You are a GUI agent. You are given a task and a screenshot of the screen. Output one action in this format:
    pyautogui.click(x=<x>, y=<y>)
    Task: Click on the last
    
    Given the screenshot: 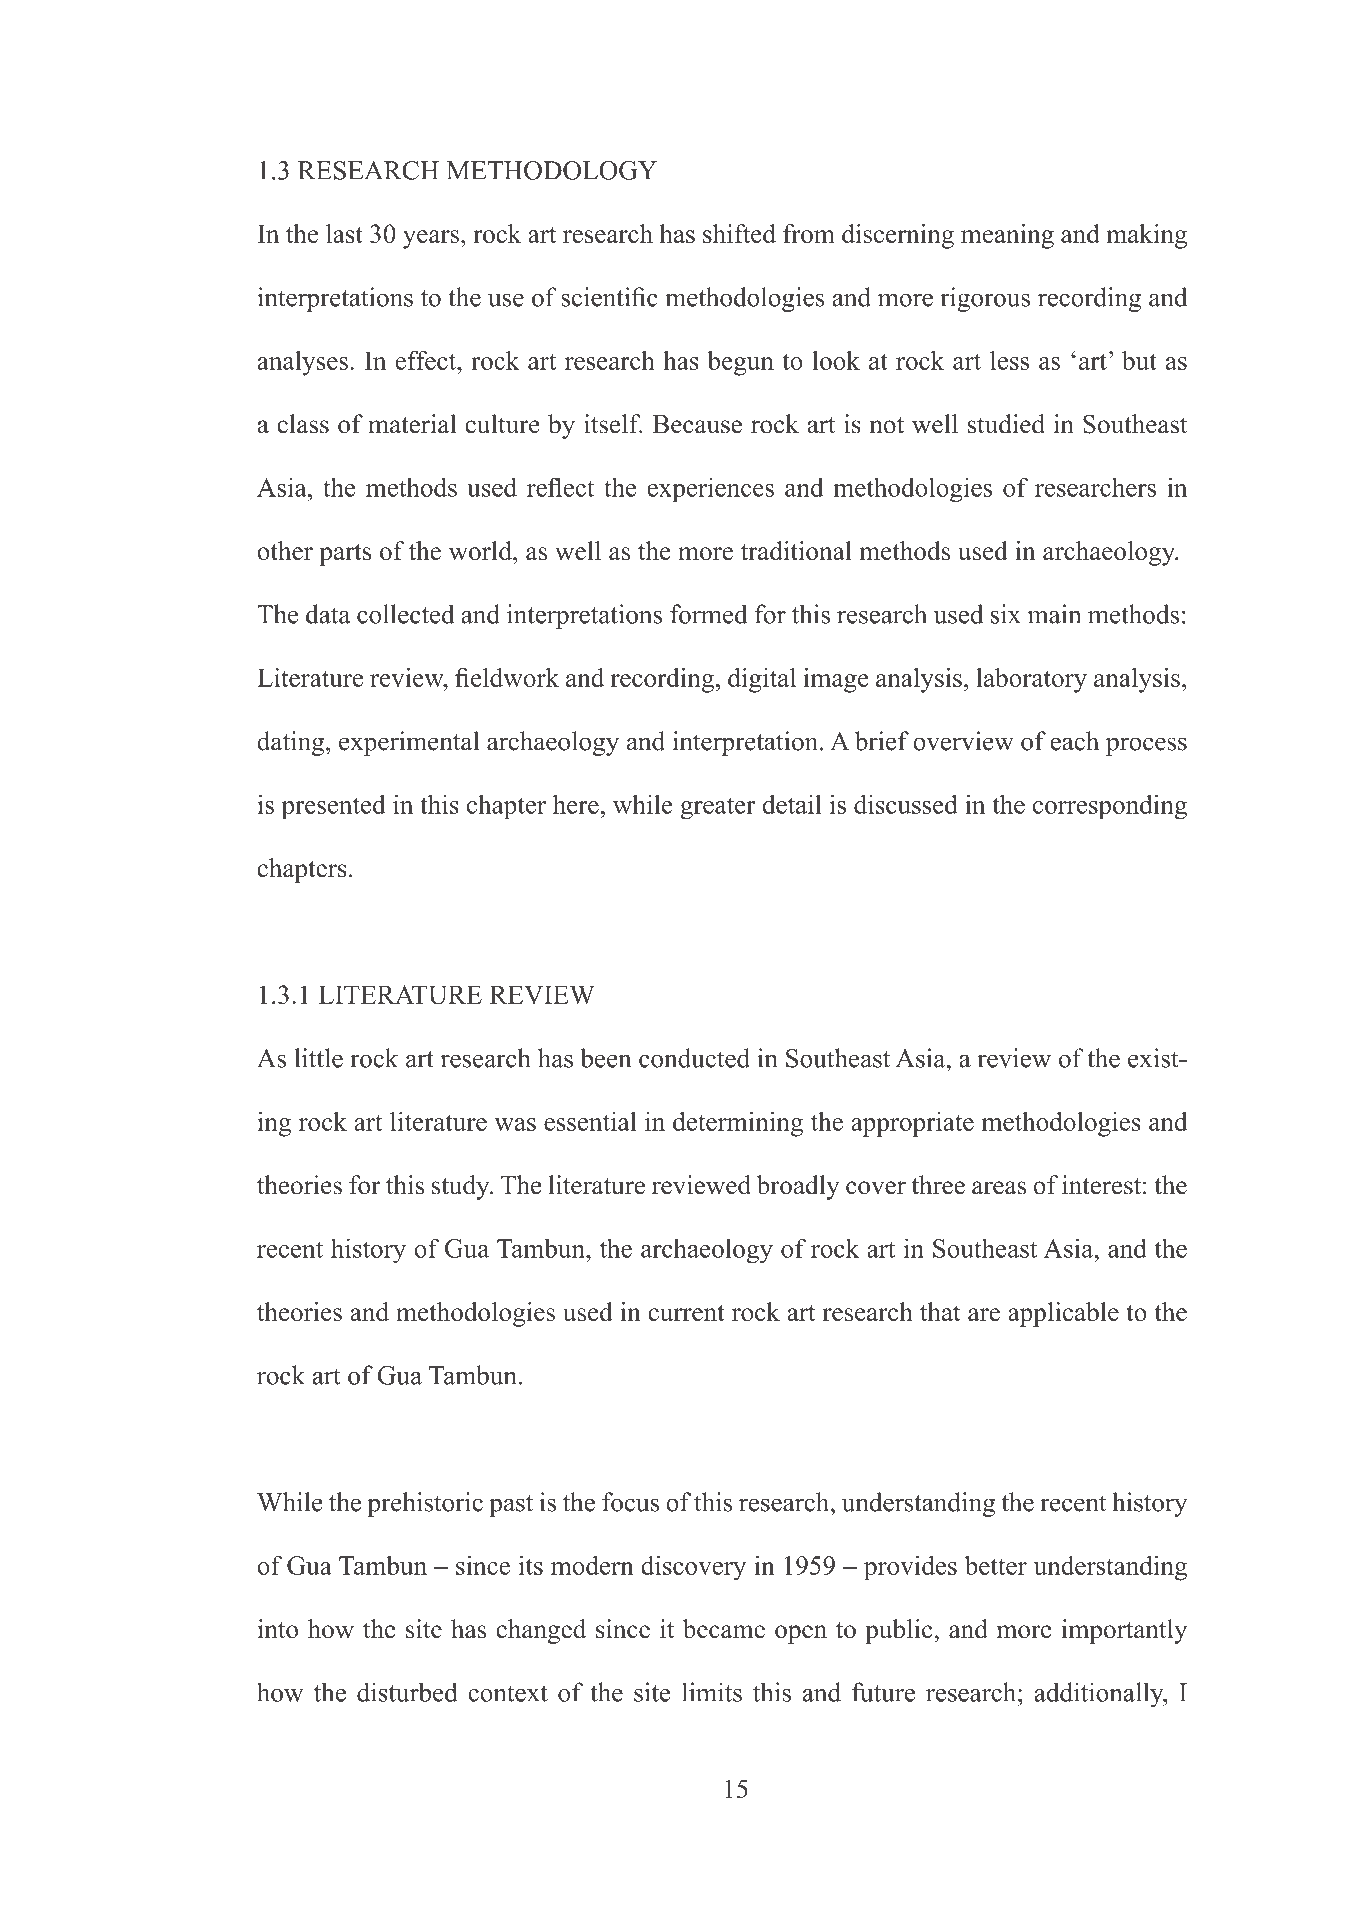 What is the action you would take?
    pyautogui.click(x=344, y=233)
